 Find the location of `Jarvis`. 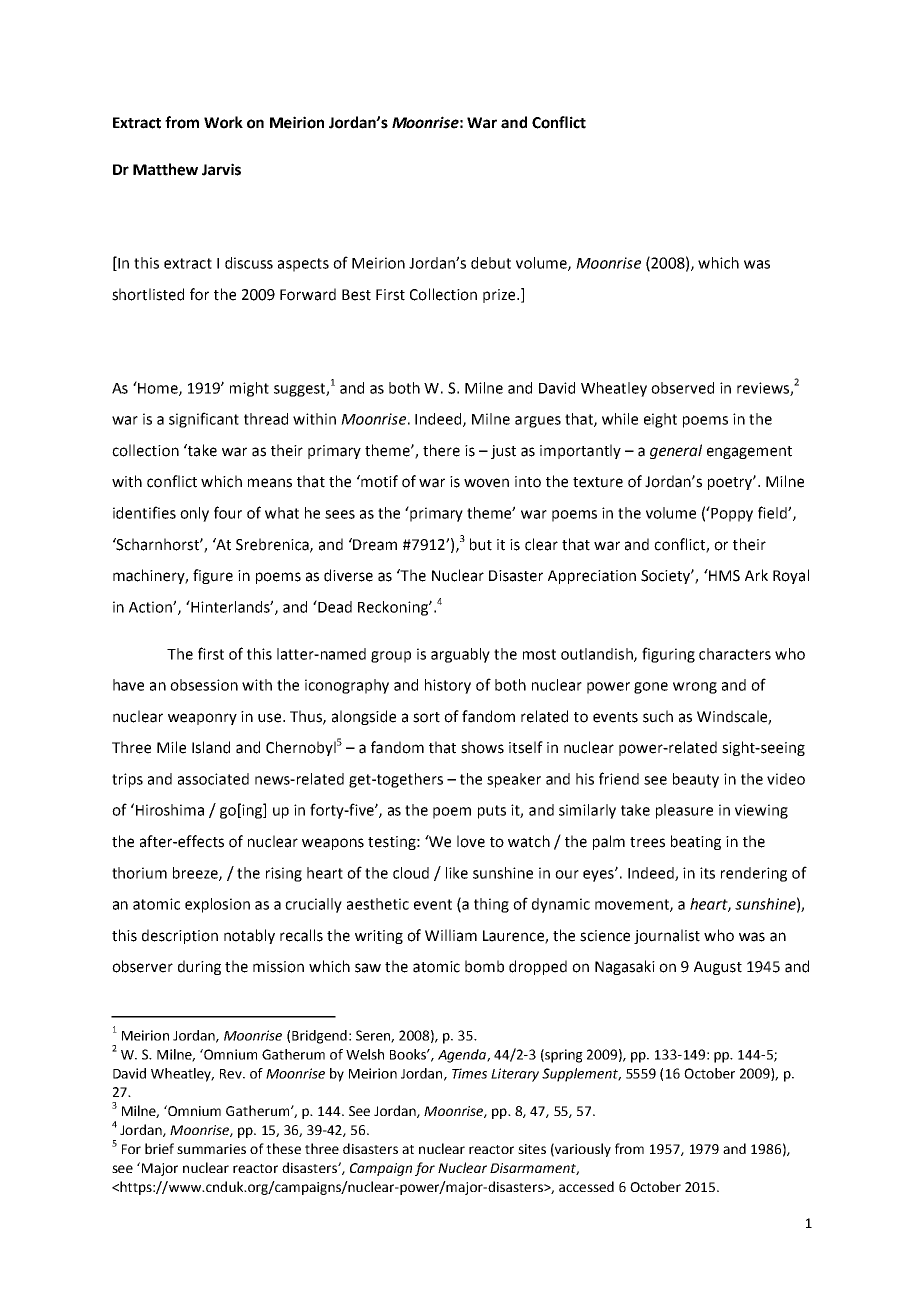

Jarvis is located at coordinates (221, 169).
